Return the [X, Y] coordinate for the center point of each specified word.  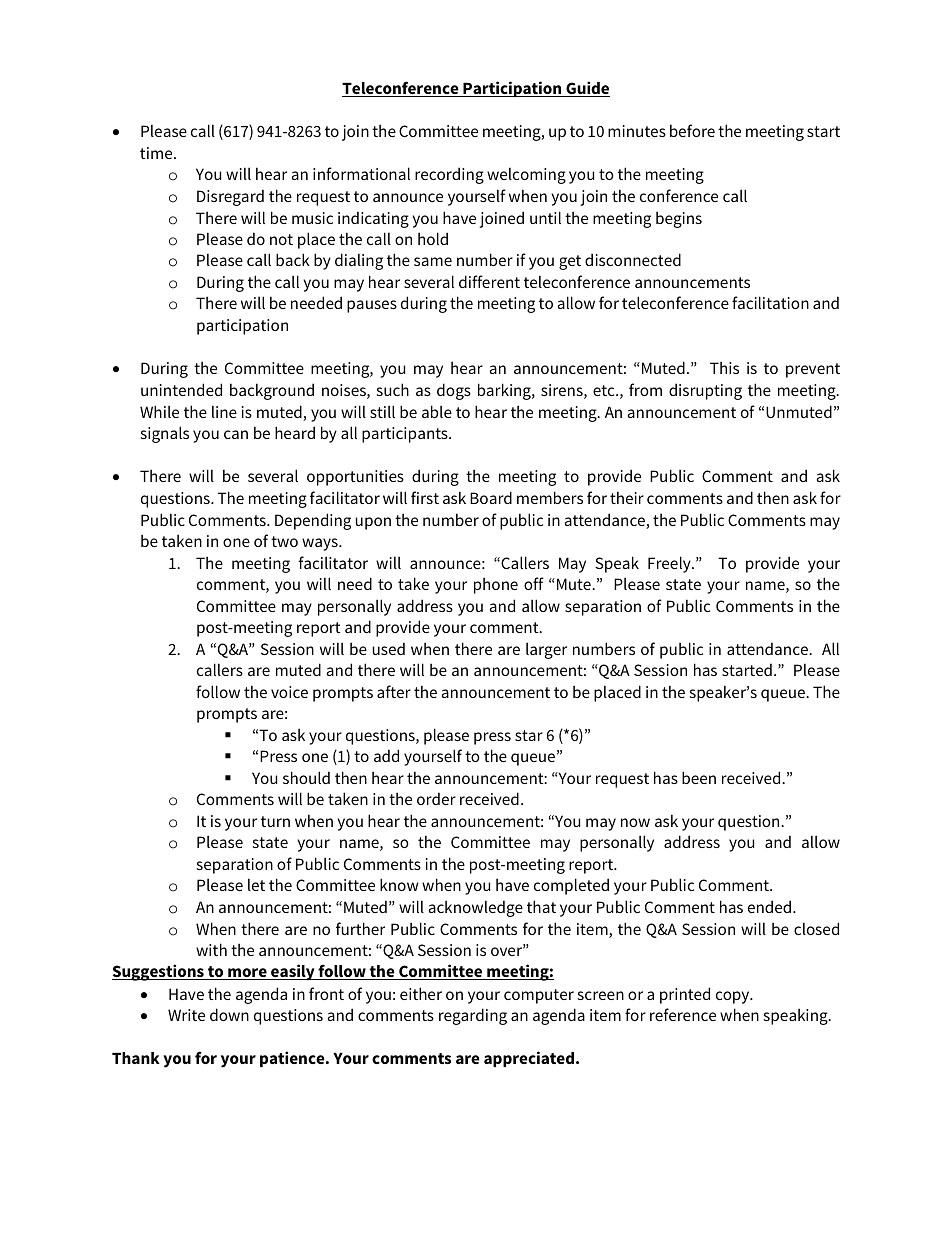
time [157, 153]
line [224, 411]
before [692, 130]
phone [496, 585]
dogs [454, 391]
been [699, 777]
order [436, 798]
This [724, 367]
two [284, 541]
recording [449, 175]
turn [275, 821]
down [229, 1014]
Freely [670, 564]
